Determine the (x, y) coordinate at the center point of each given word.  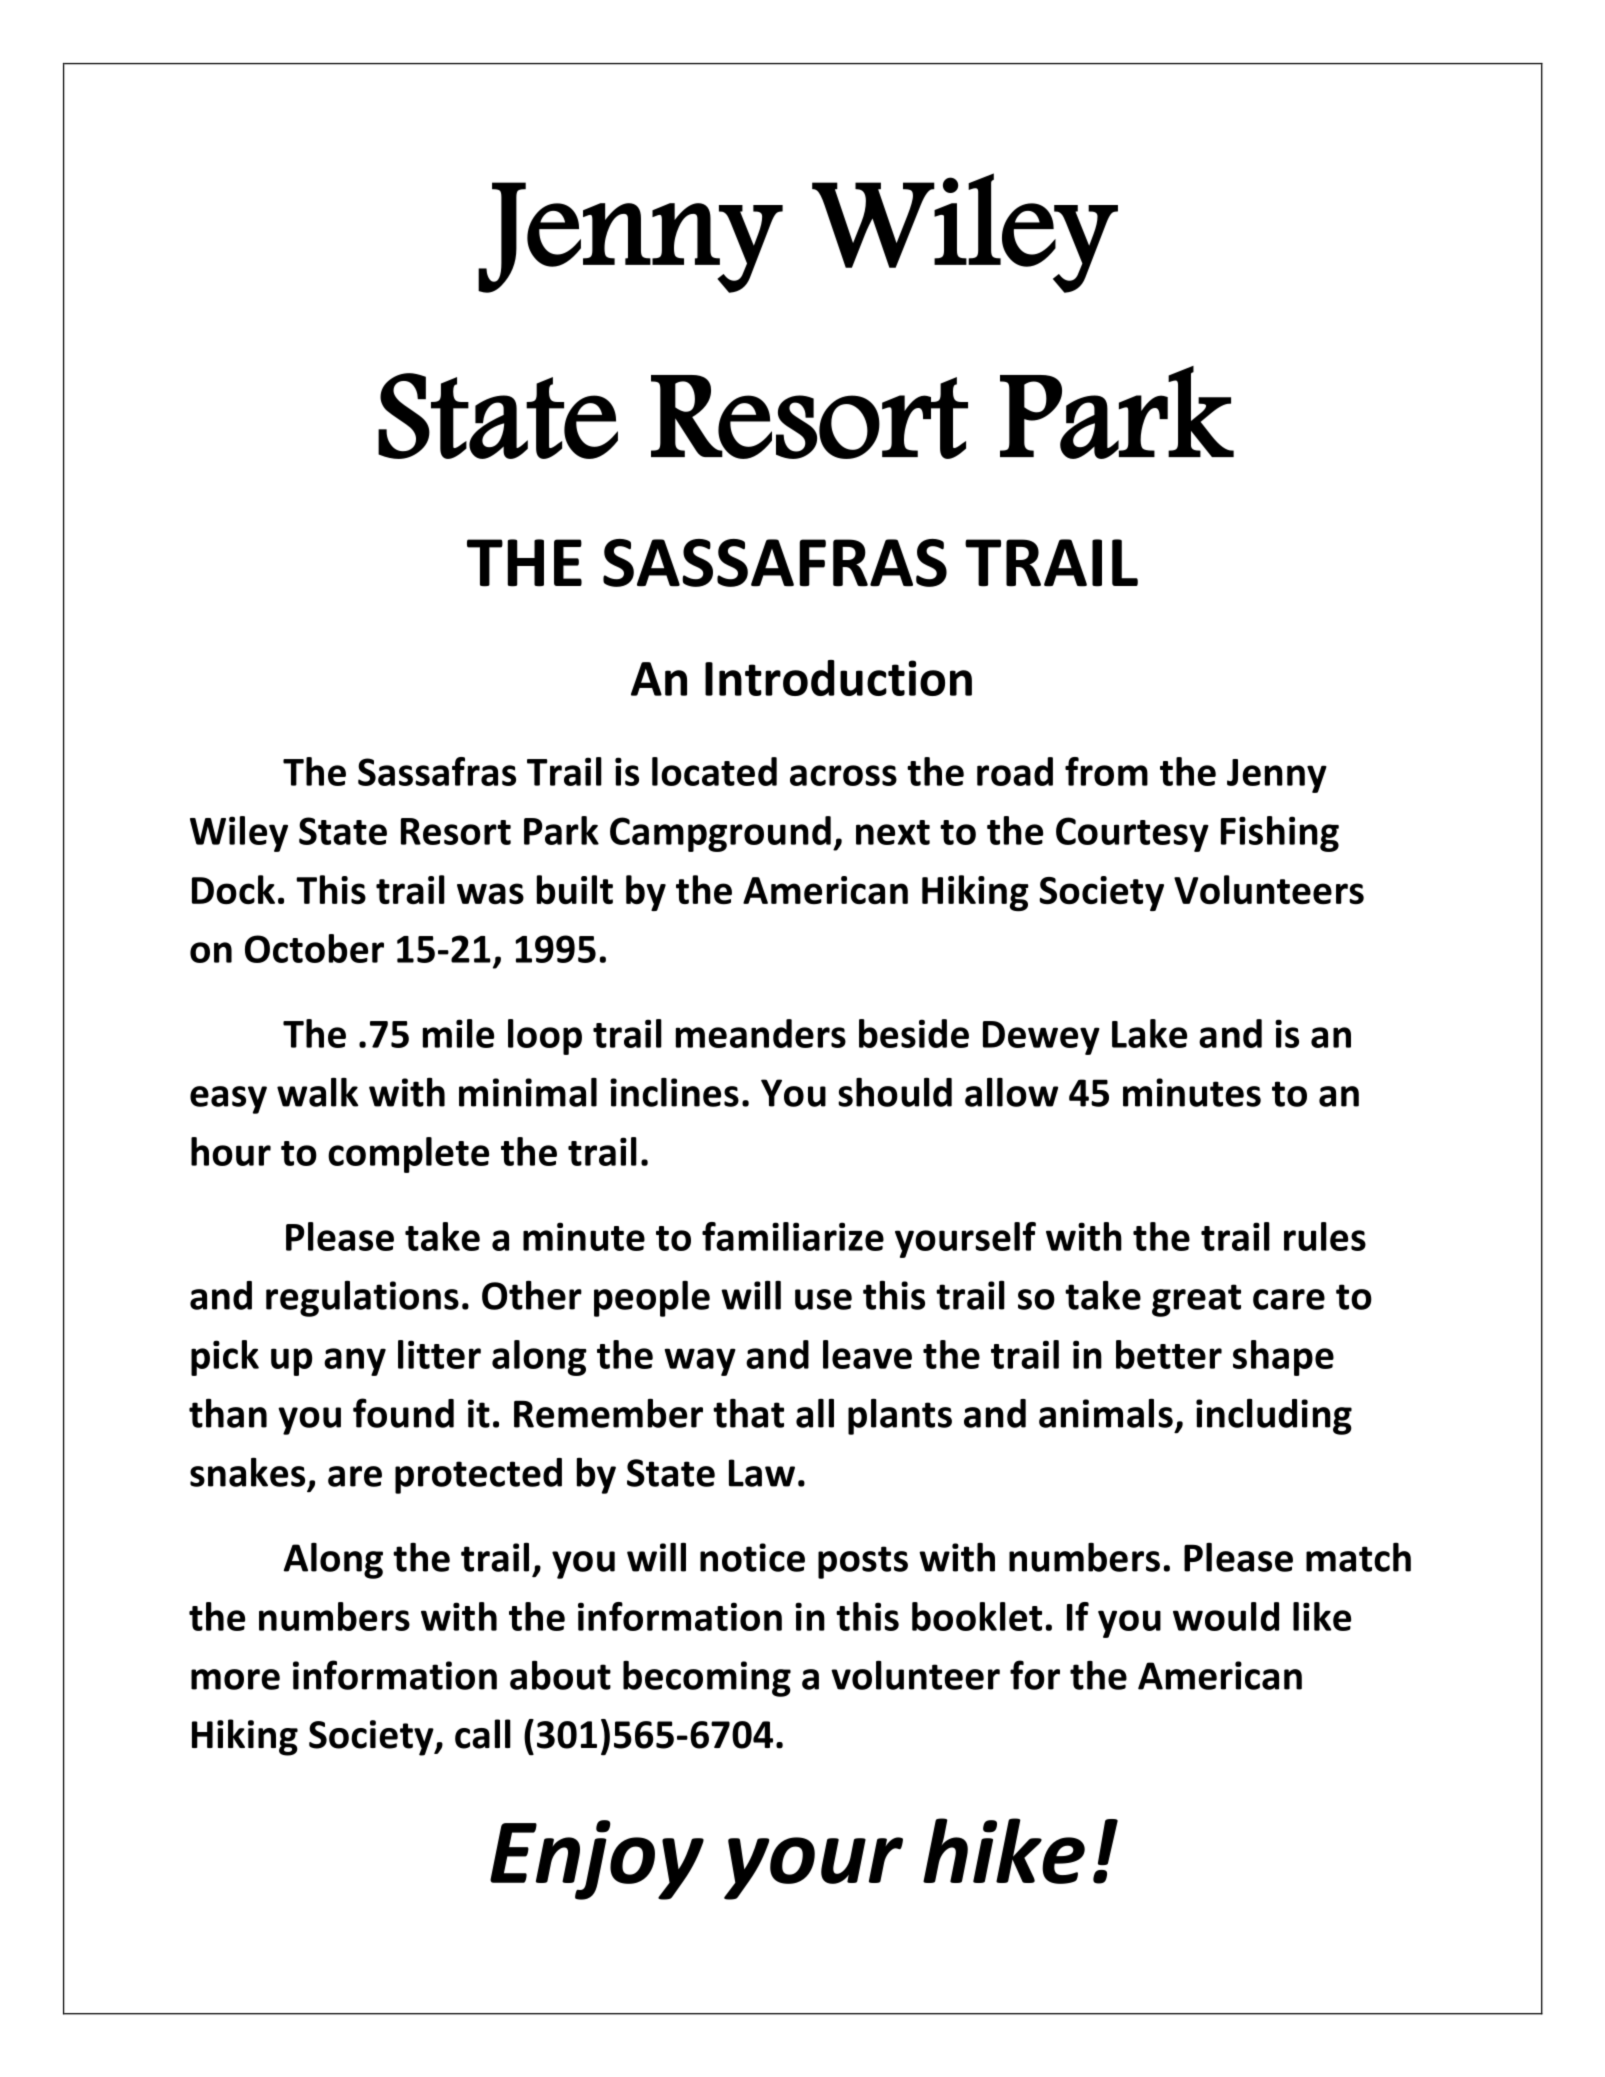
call (483, 1734)
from (1106, 771)
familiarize (793, 1236)
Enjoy (597, 1860)
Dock (233, 890)
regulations (362, 1298)
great (1196, 1300)
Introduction (838, 678)
